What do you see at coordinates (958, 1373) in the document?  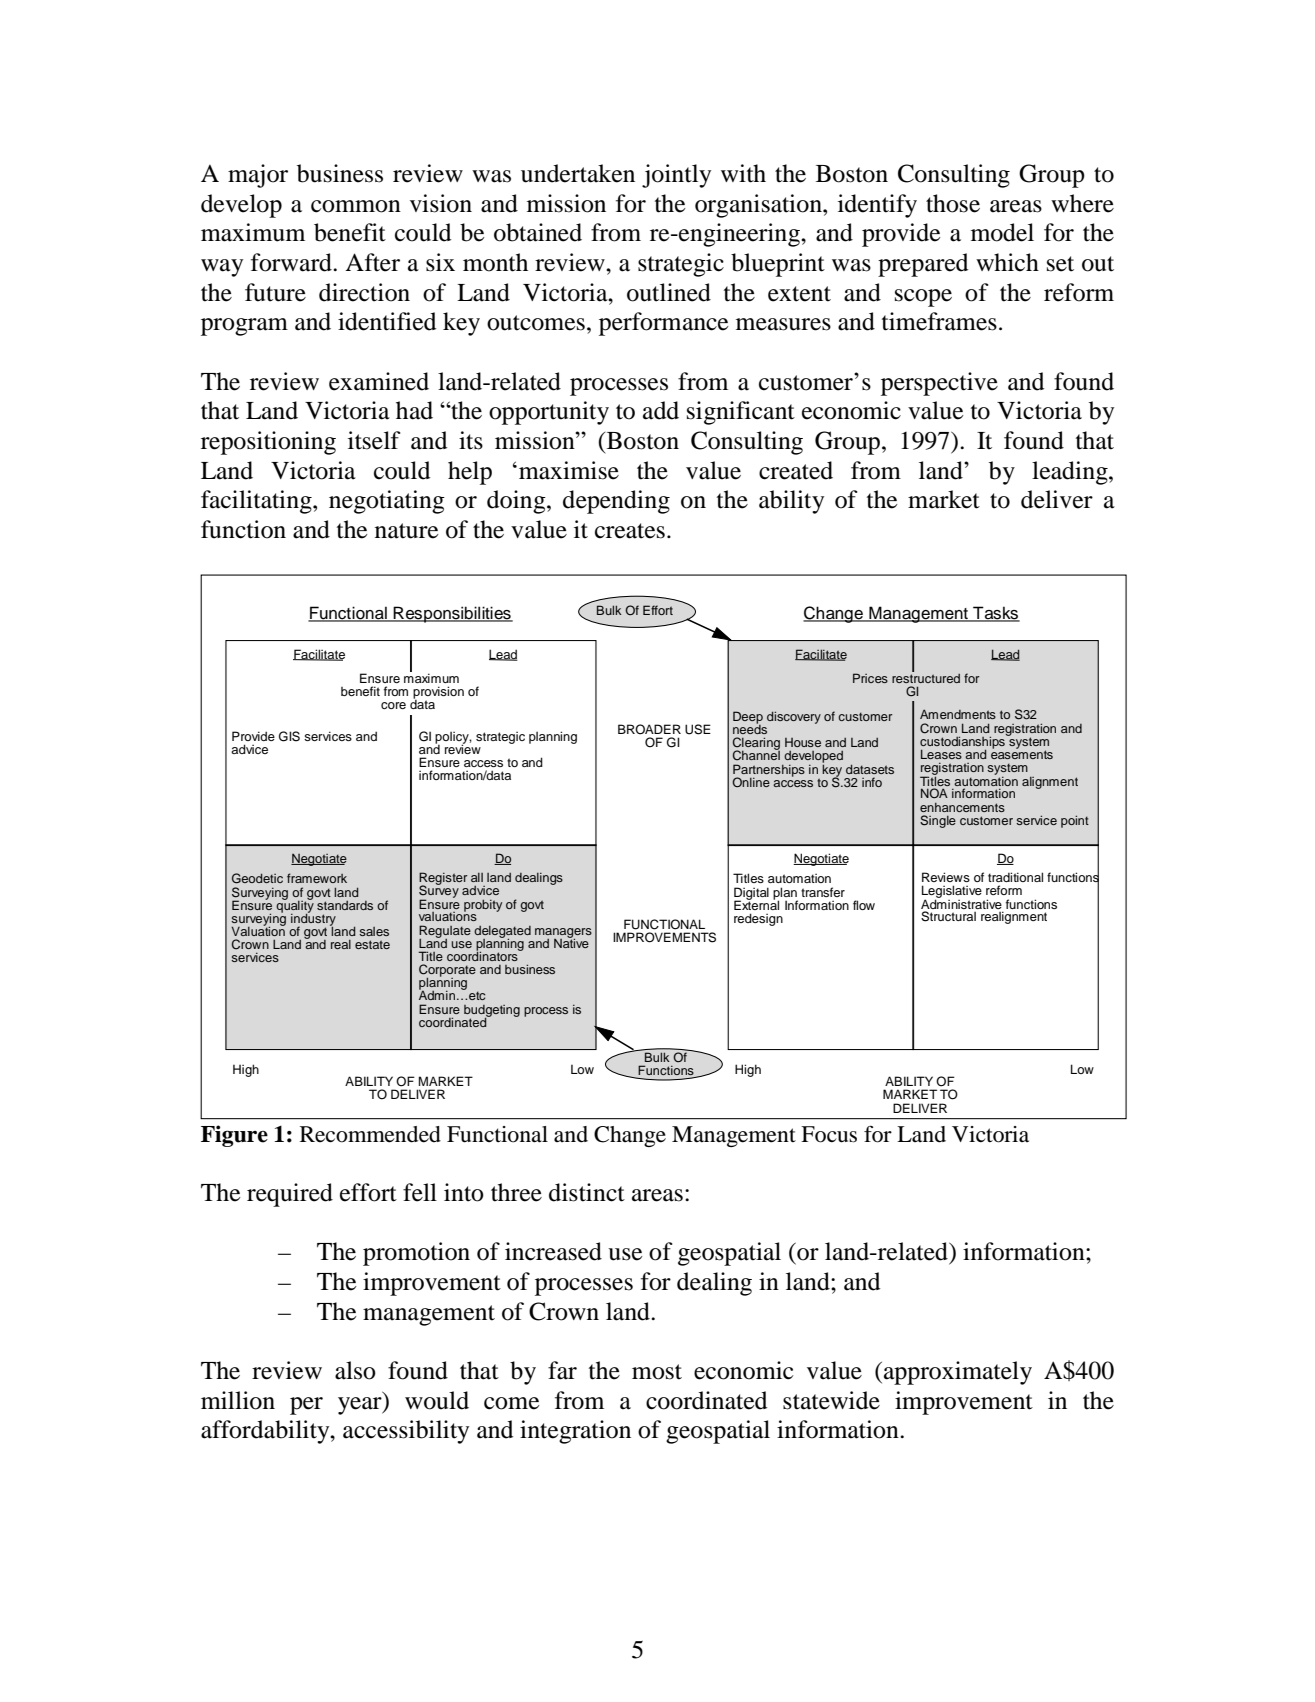 I see `approximately` at bounding box center [958, 1373].
